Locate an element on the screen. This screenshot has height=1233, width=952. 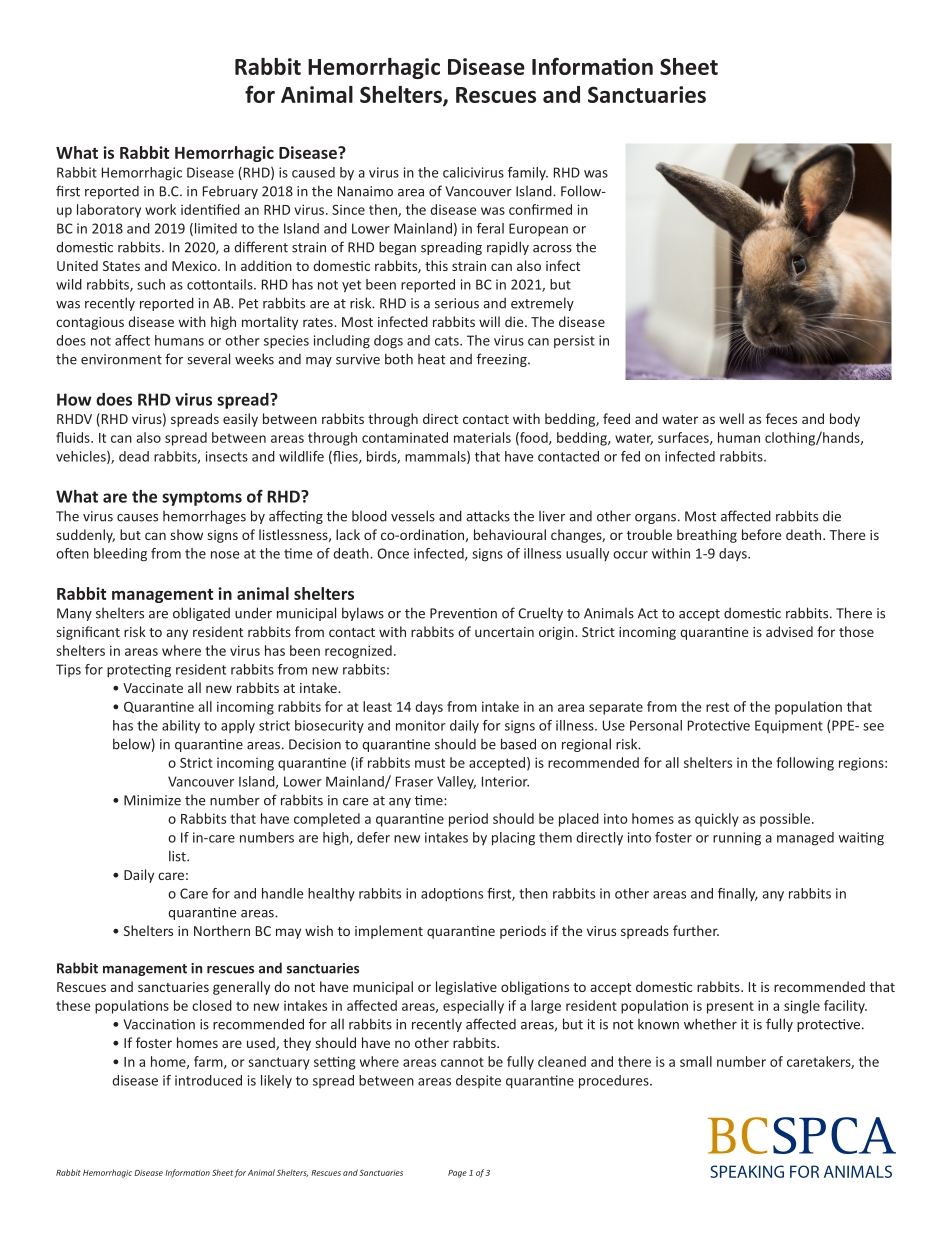
adoptions is located at coordinates (452, 894).
